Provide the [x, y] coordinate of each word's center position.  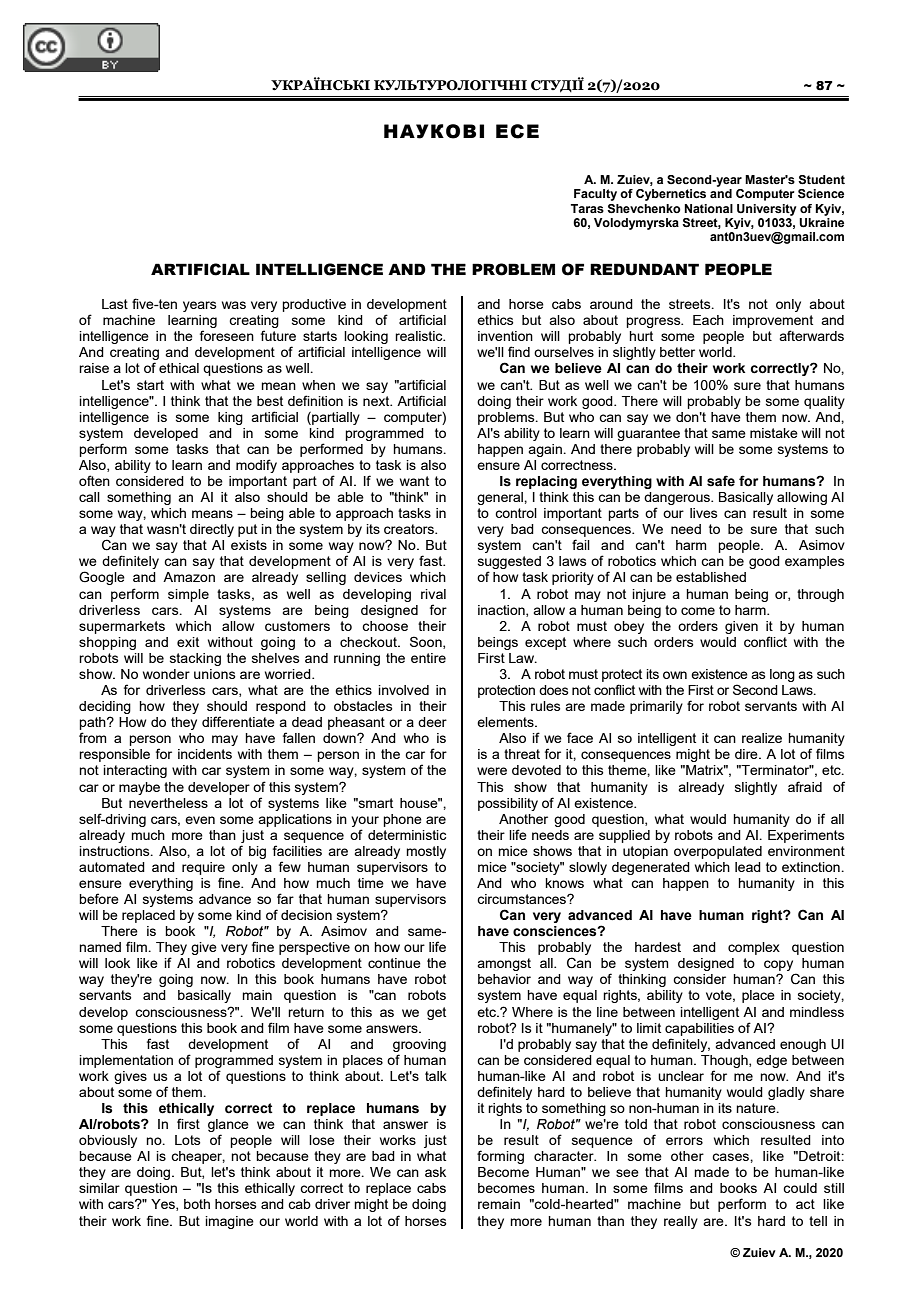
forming [500, 1157]
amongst [504, 964]
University [767, 210]
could [800, 1188]
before [99, 898]
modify [256, 466]
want [414, 481]
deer [432, 722]
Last [115, 304]
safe [721, 481]
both [197, 1204]
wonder [166, 674]
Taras [587, 208]
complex [754, 948]
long [782, 675]
